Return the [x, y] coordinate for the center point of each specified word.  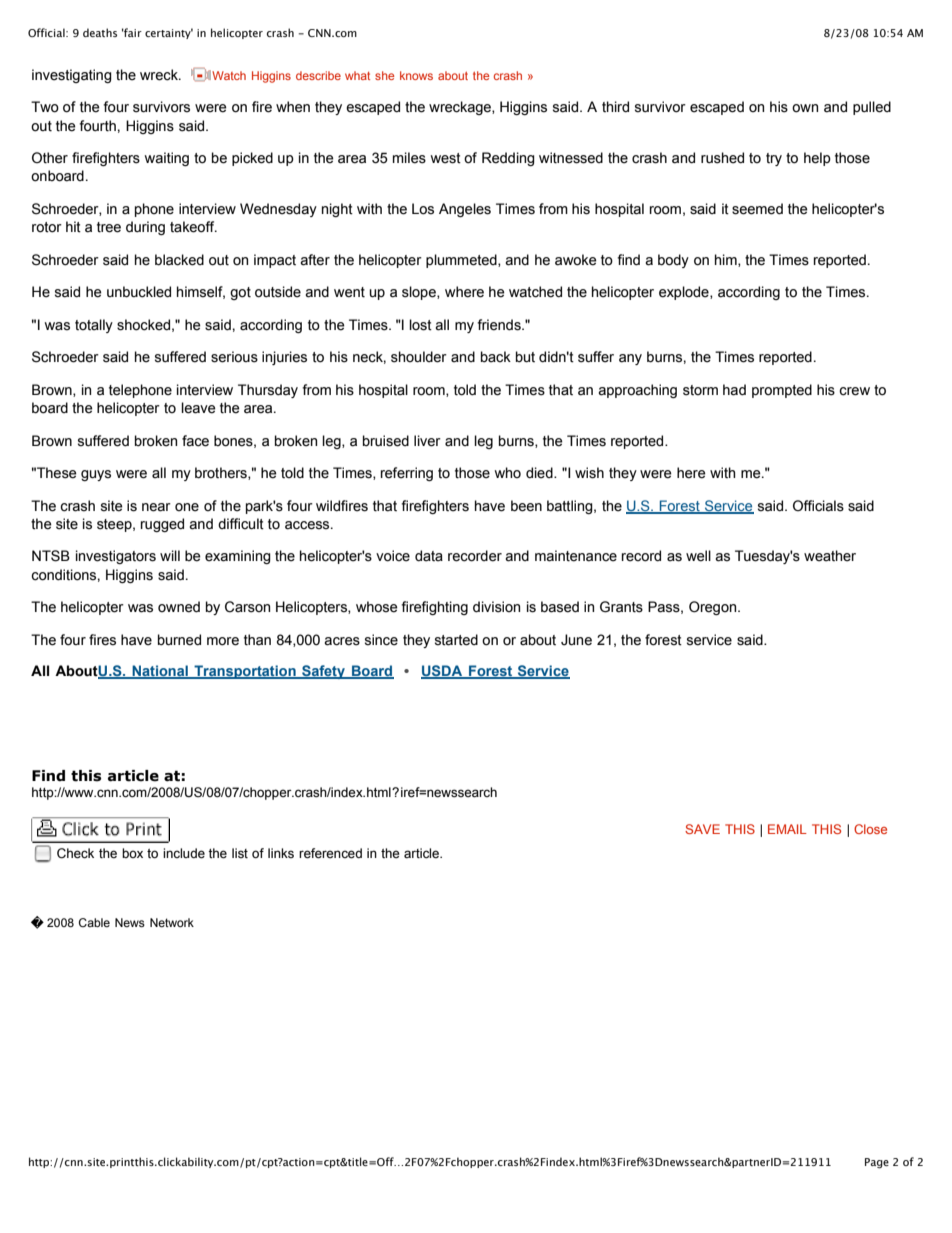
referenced [330, 853]
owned [179, 607]
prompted [782, 391]
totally [94, 326]
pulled [872, 108]
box [132, 853]
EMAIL [787, 829]
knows [416, 75]
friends [500, 325]
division [496, 607]
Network [172, 922]
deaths [100, 32]
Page [877, 1163]
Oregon [714, 608]
